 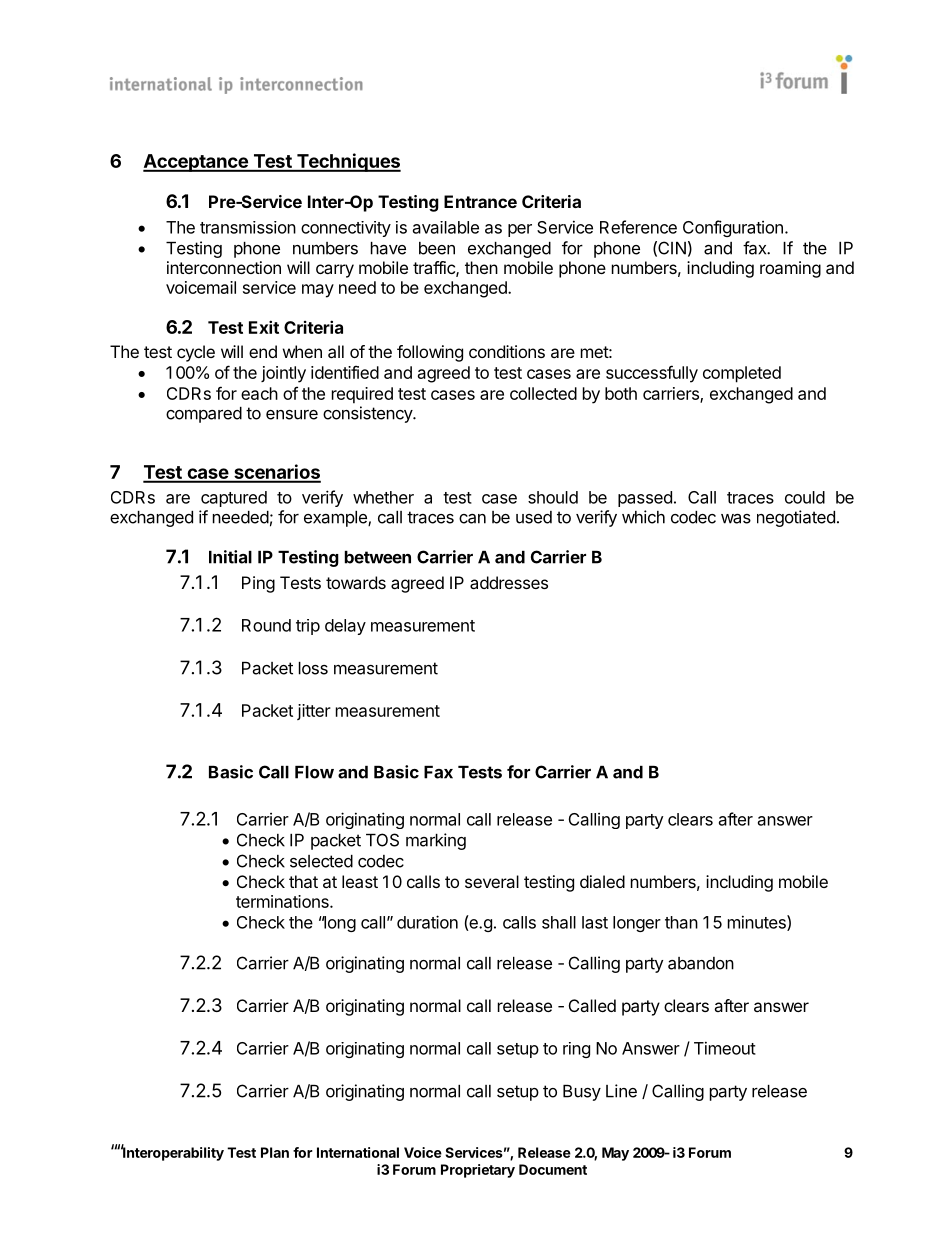 What do you see at coordinates (478, 1171) in the screenshot?
I see `Proprietary` at bounding box center [478, 1171].
